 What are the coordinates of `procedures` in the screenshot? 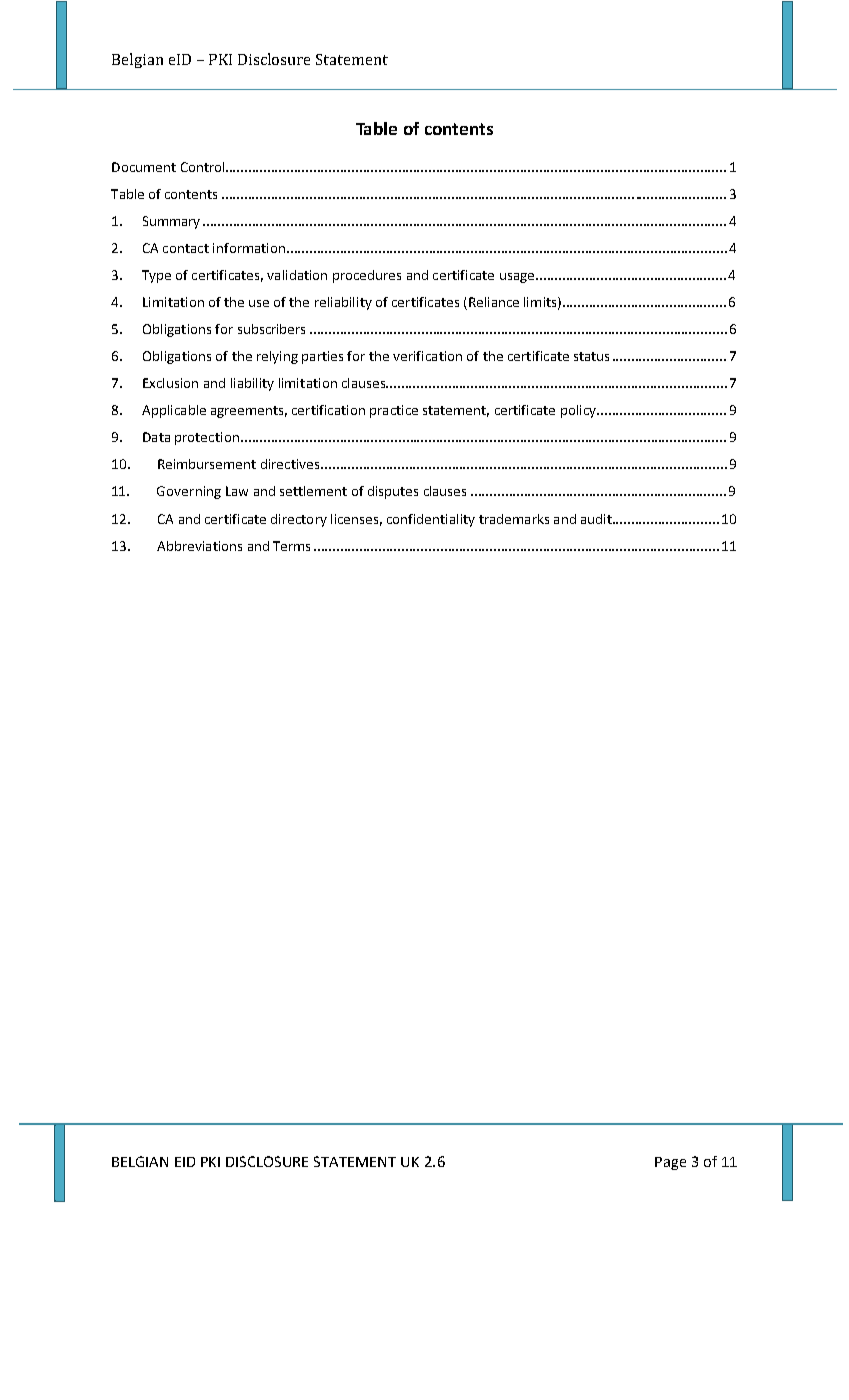 It's located at (367, 276).
